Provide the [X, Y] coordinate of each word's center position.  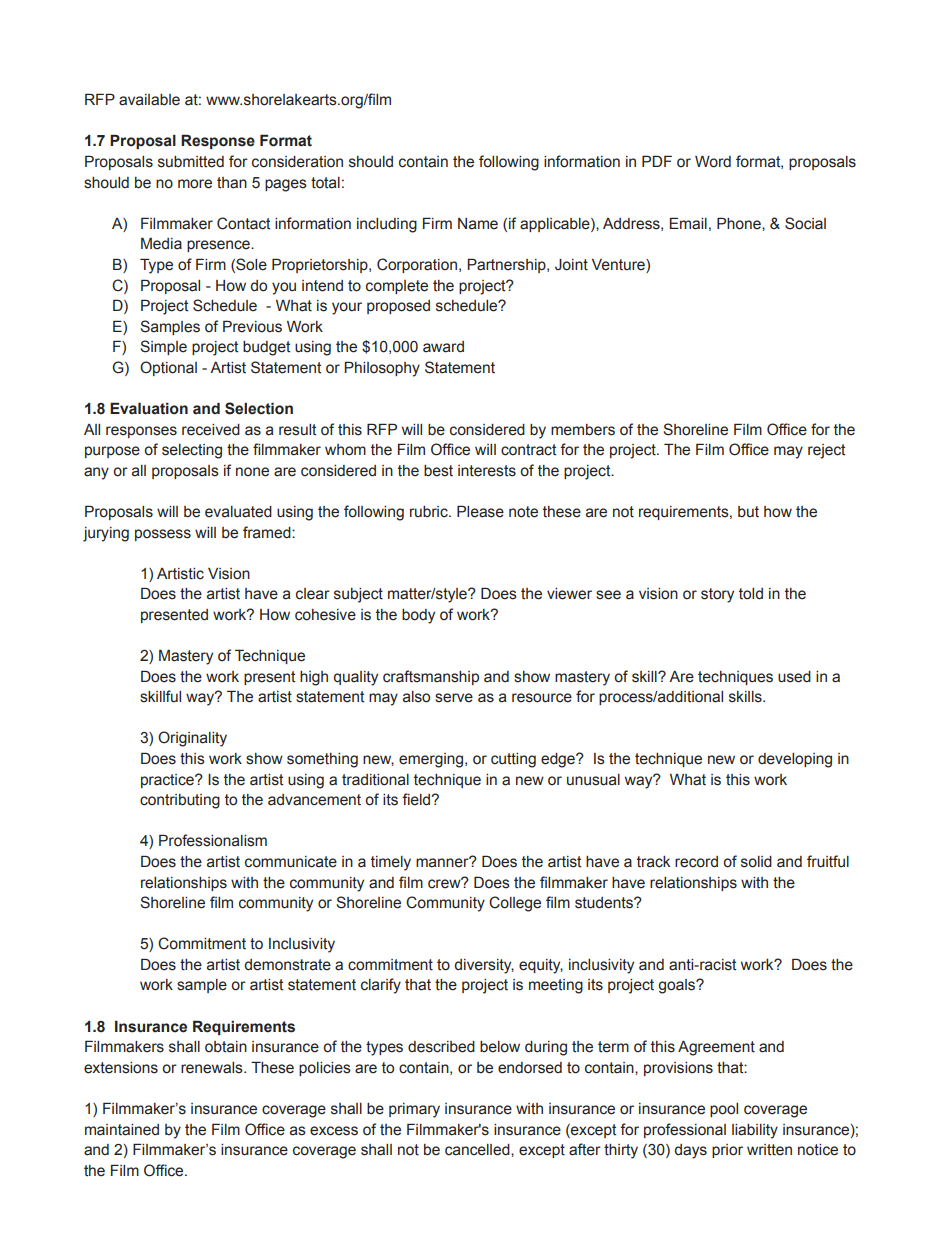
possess [163, 535]
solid [756, 862]
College [515, 904]
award [443, 347]
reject [826, 451]
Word [713, 162]
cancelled [478, 1150]
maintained [122, 1130]
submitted [191, 162]
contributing [180, 801]
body [418, 616]
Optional [168, 368]
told [751, 594]
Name [478, 224]
